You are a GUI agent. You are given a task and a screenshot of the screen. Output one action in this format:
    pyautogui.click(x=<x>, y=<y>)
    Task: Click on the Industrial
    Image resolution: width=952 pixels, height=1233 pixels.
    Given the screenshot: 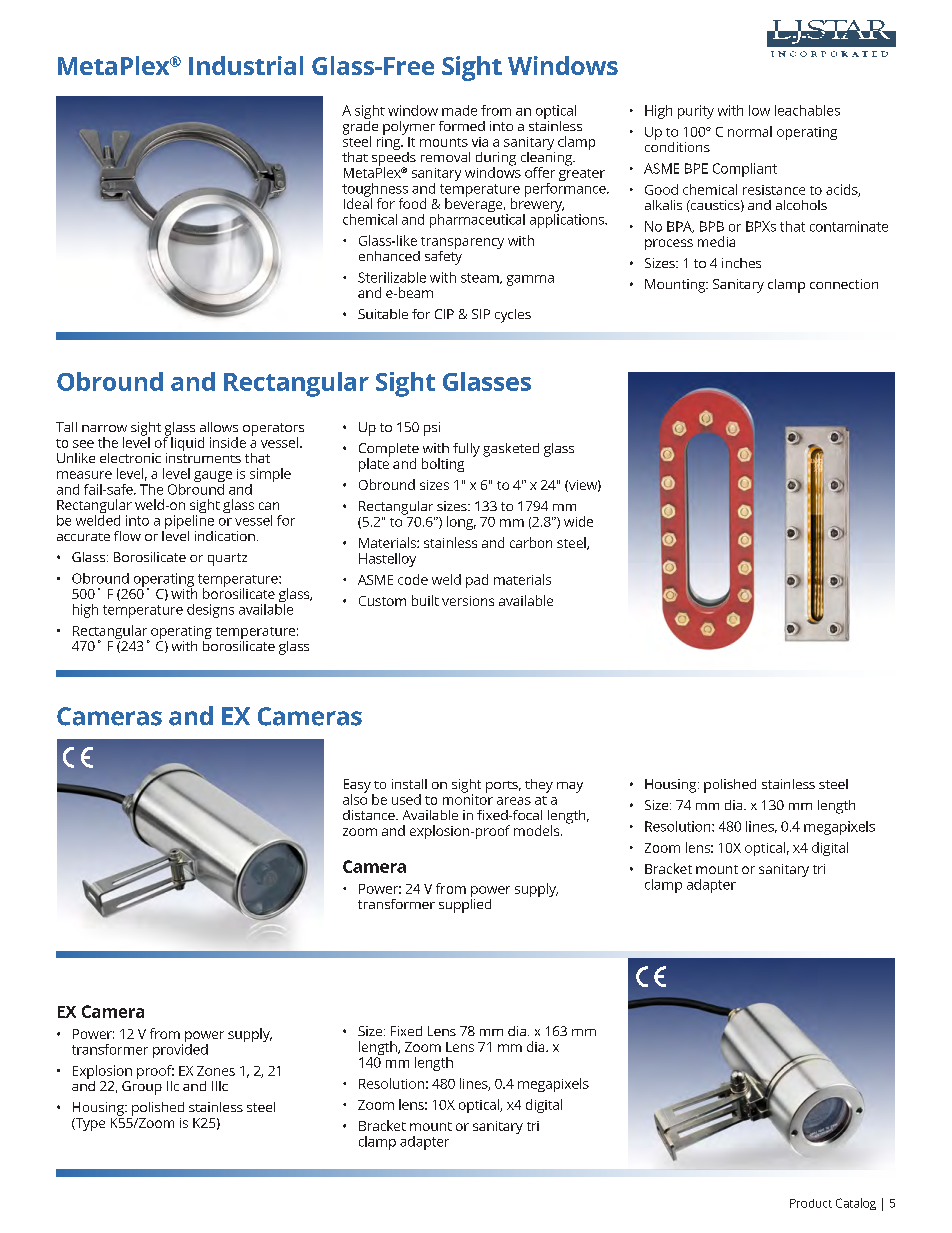 What is the action you would take?
    pyautogui.click(x=246, y=65)
